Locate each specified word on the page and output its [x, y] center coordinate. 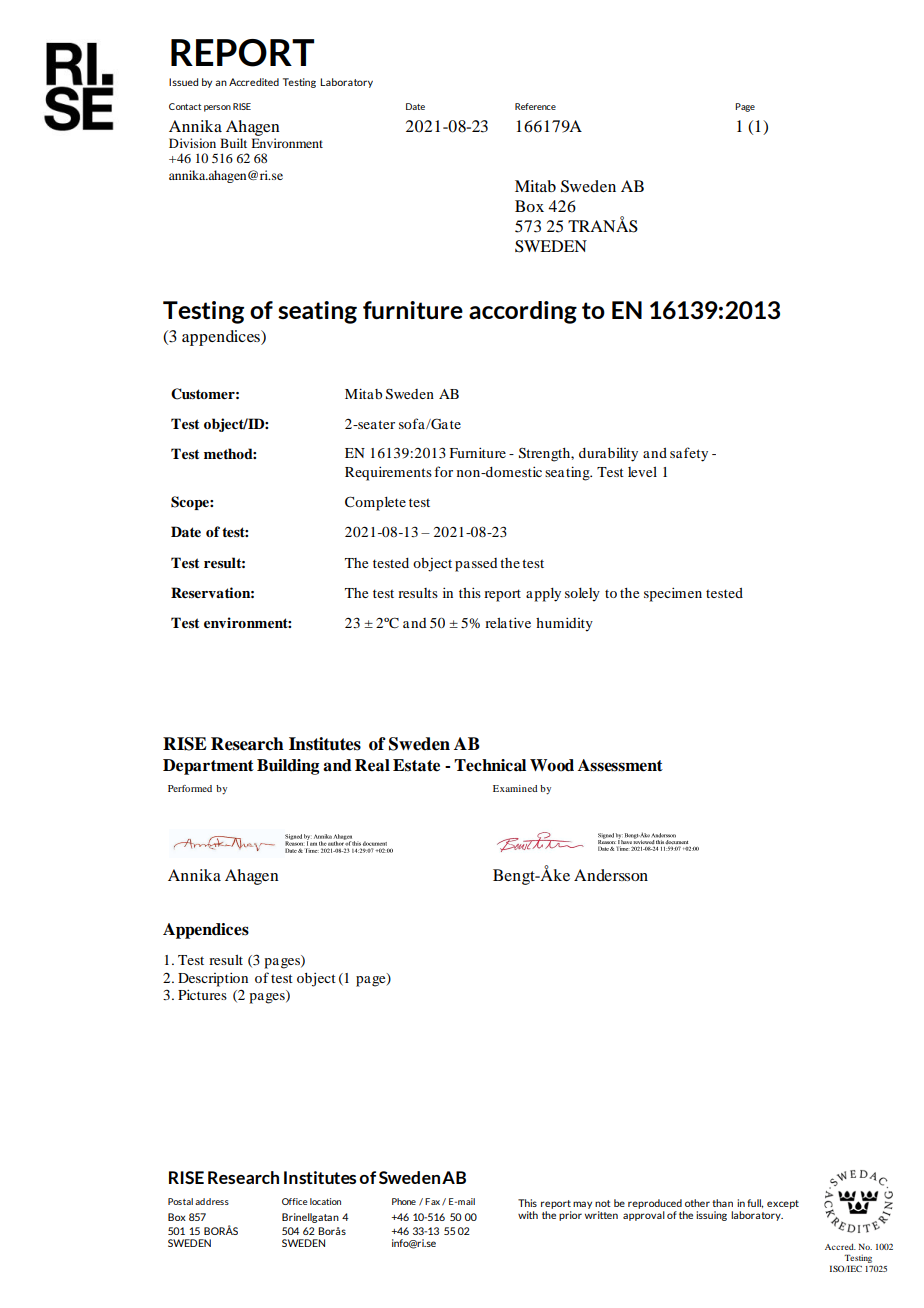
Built [233, 143]
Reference [535, 106]
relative [508, 622]
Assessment [620, 765]
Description [213, 979]
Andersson [611, 875]
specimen [673, 594]
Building [288, 767]
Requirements [388, 473]
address [212, 1201]
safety [689, 454]
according [523, 312]
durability [608, 455]
